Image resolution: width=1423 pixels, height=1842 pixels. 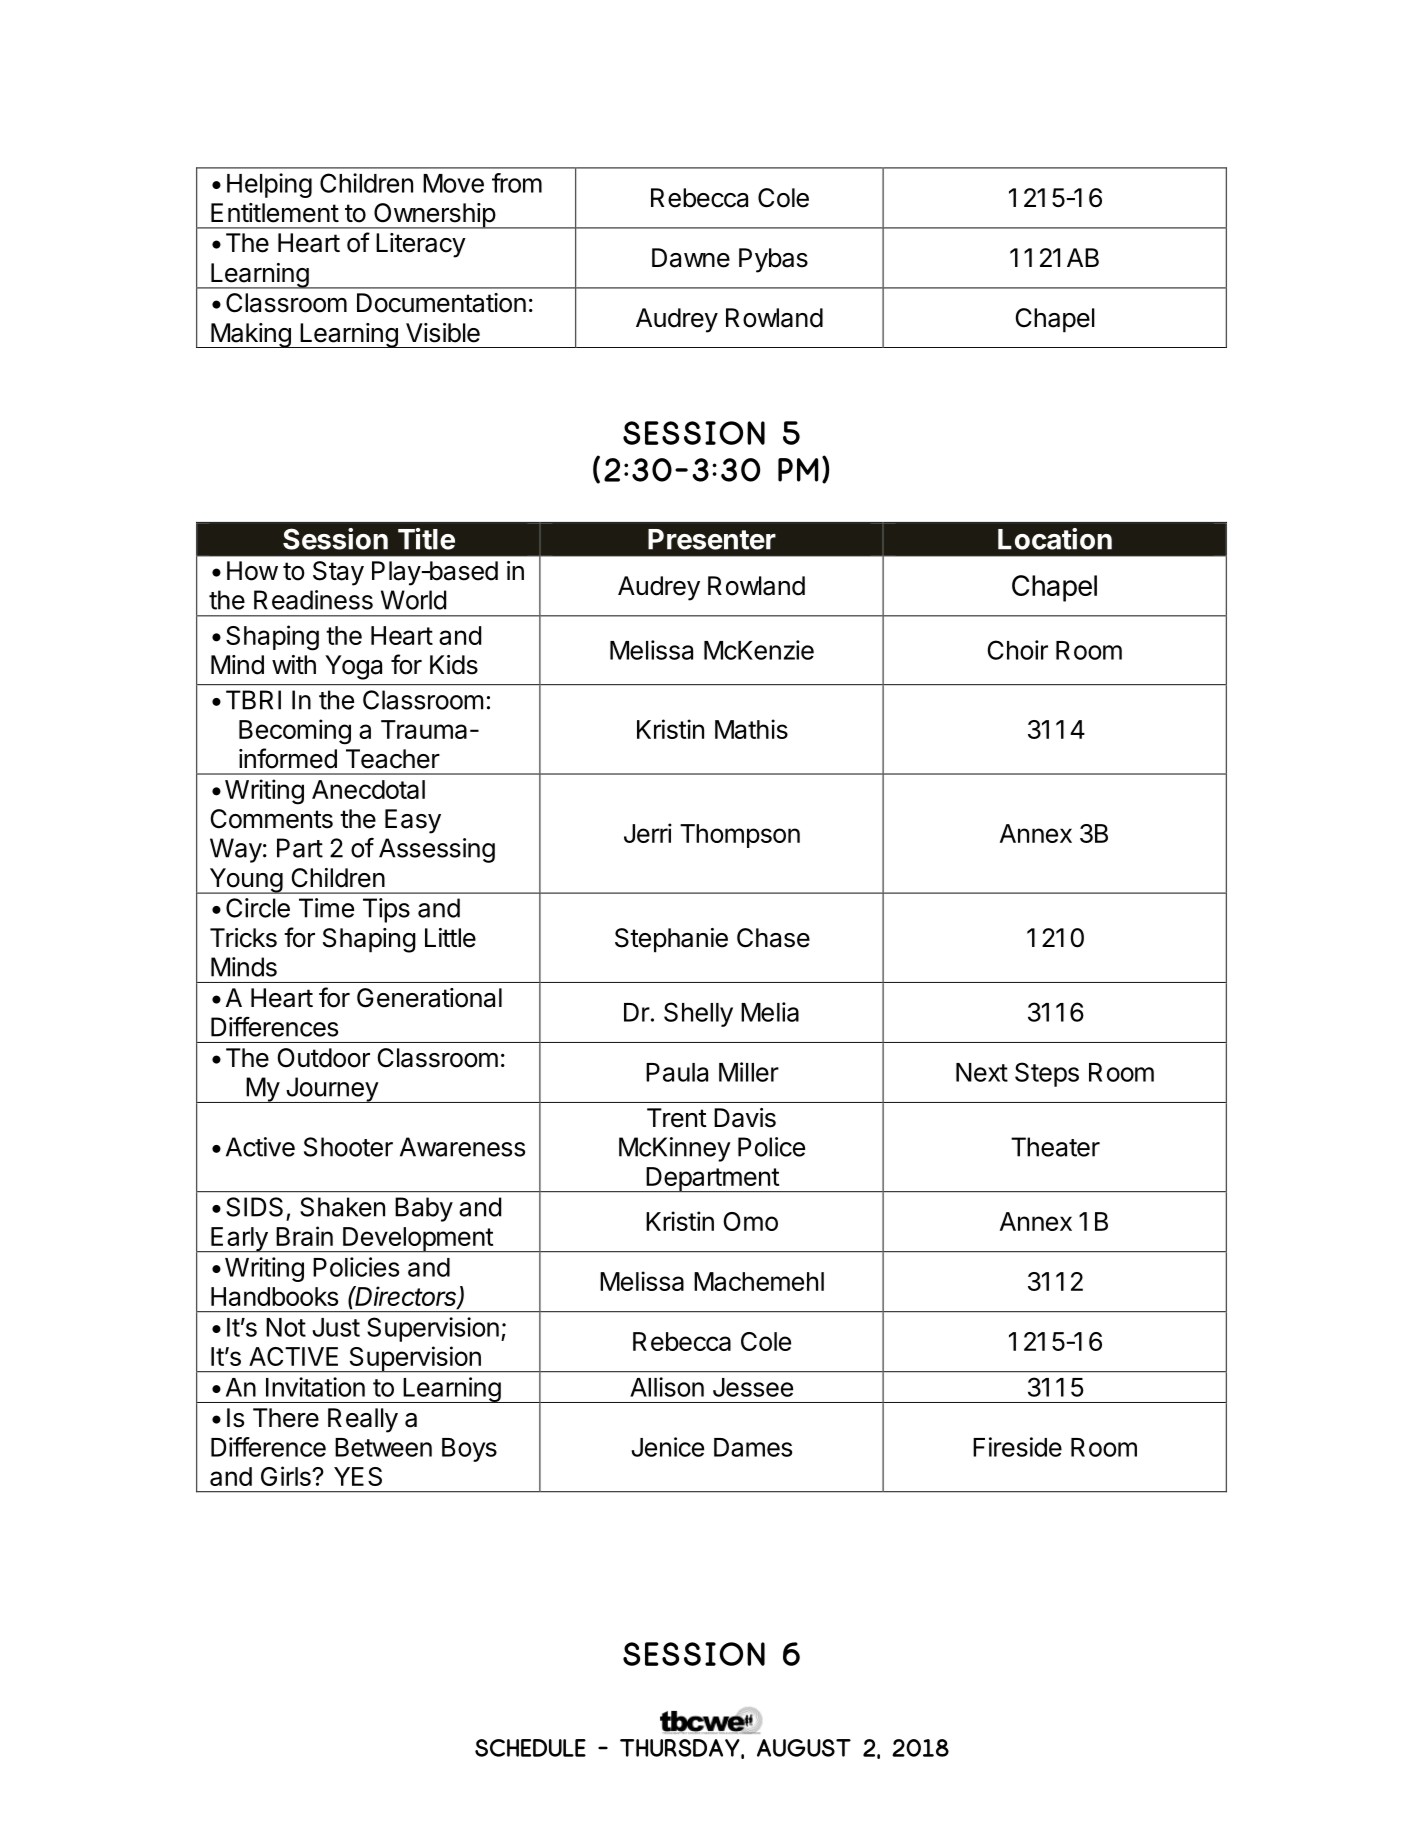 What do you see at coordinates (1017, 1447) in the document?
I see `Fireside` at bounding box center [1017, 1447].
